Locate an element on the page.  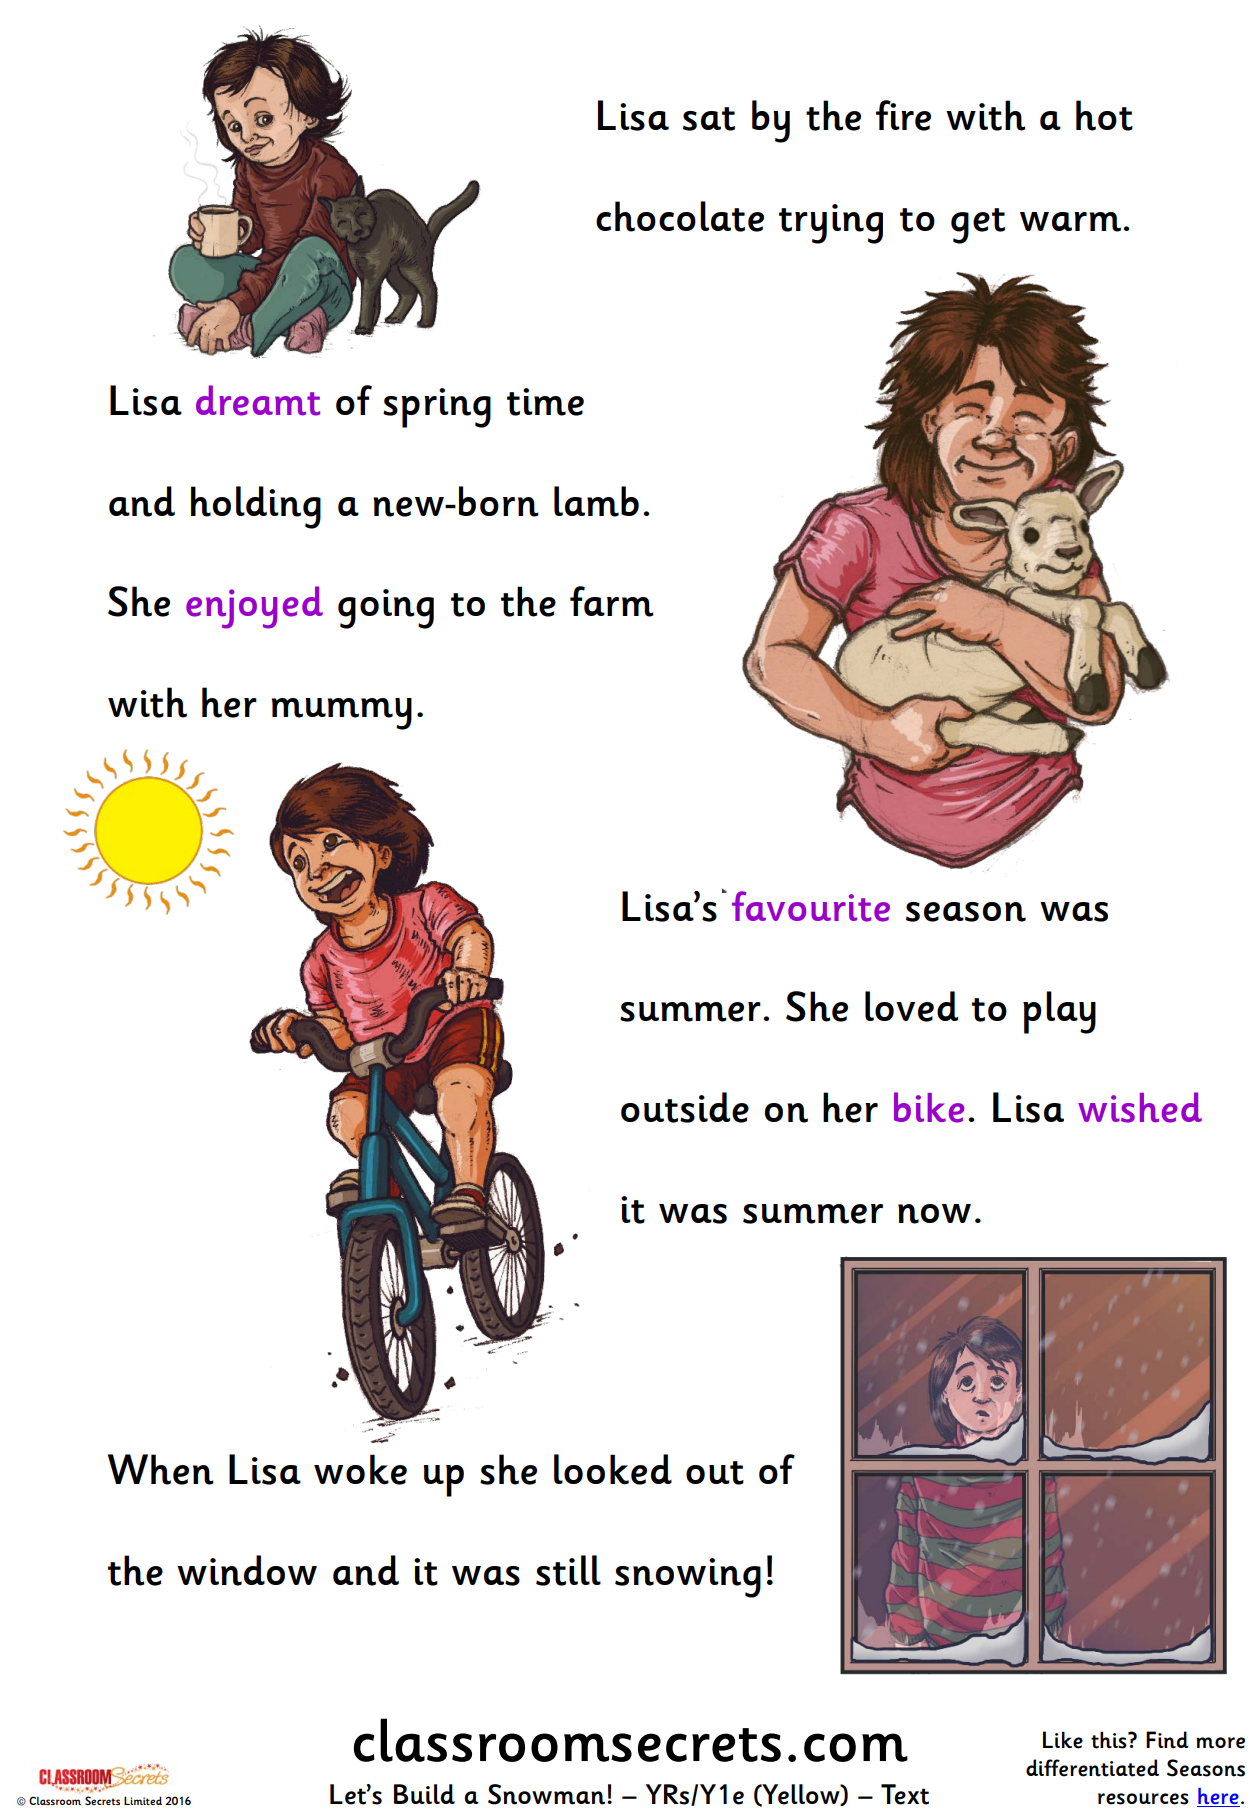
favourite is located at coordinates (811, 906).
